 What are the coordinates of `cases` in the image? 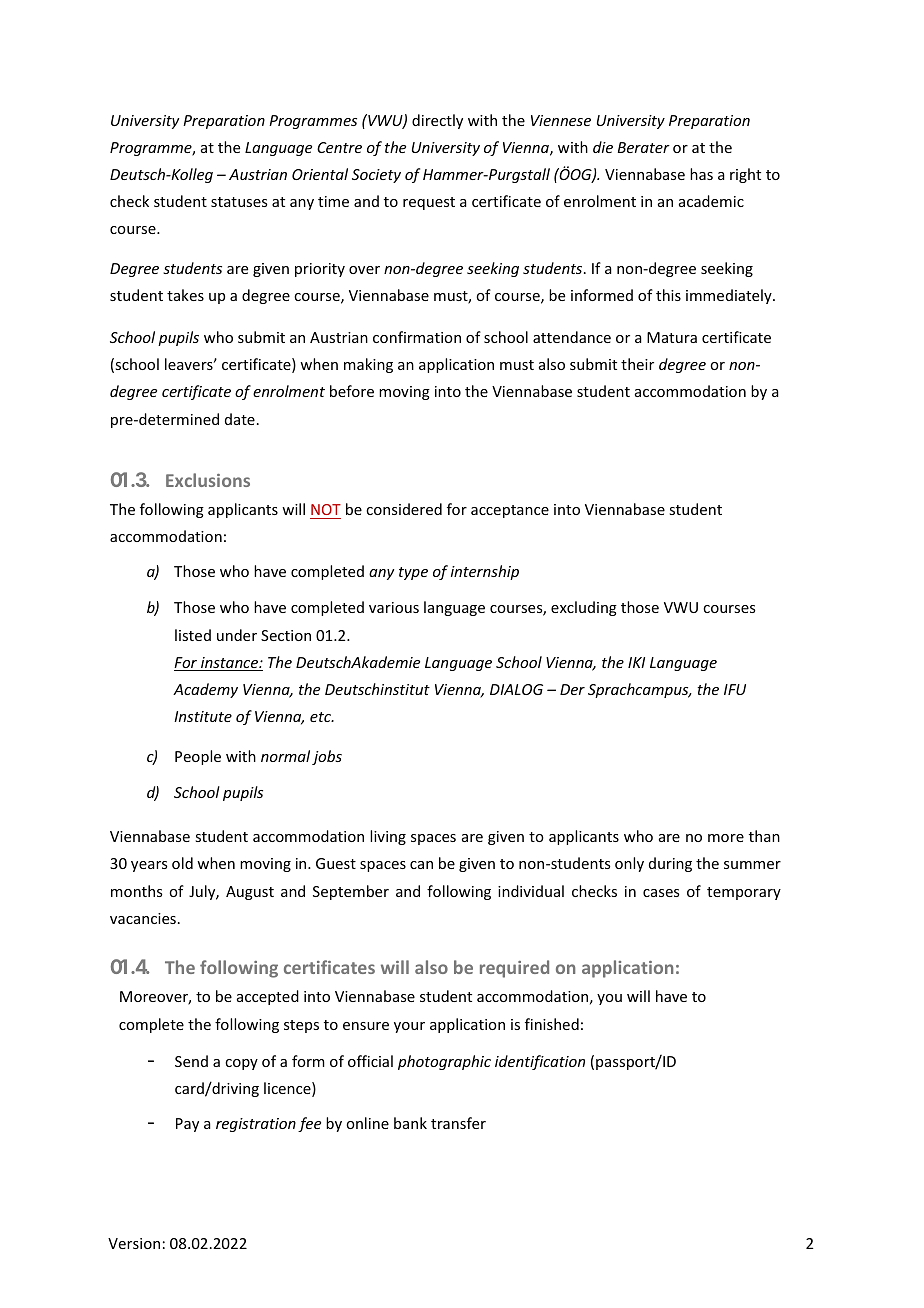 It's located at (661, 893).
